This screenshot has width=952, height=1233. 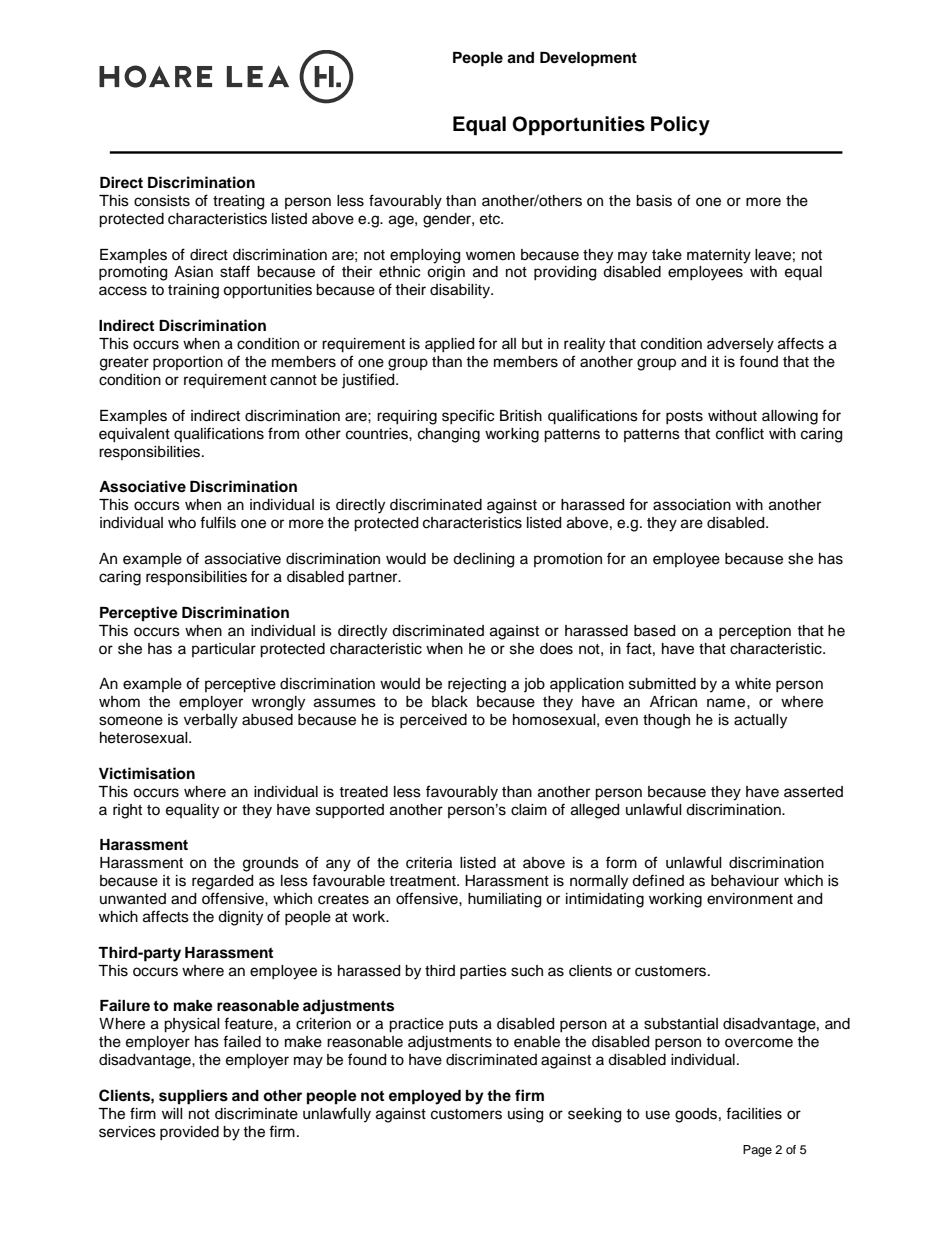 What do you see at coordinates (189, 1133) in the screenshot?
I see `provided` at bounding box center [189, 1133].
